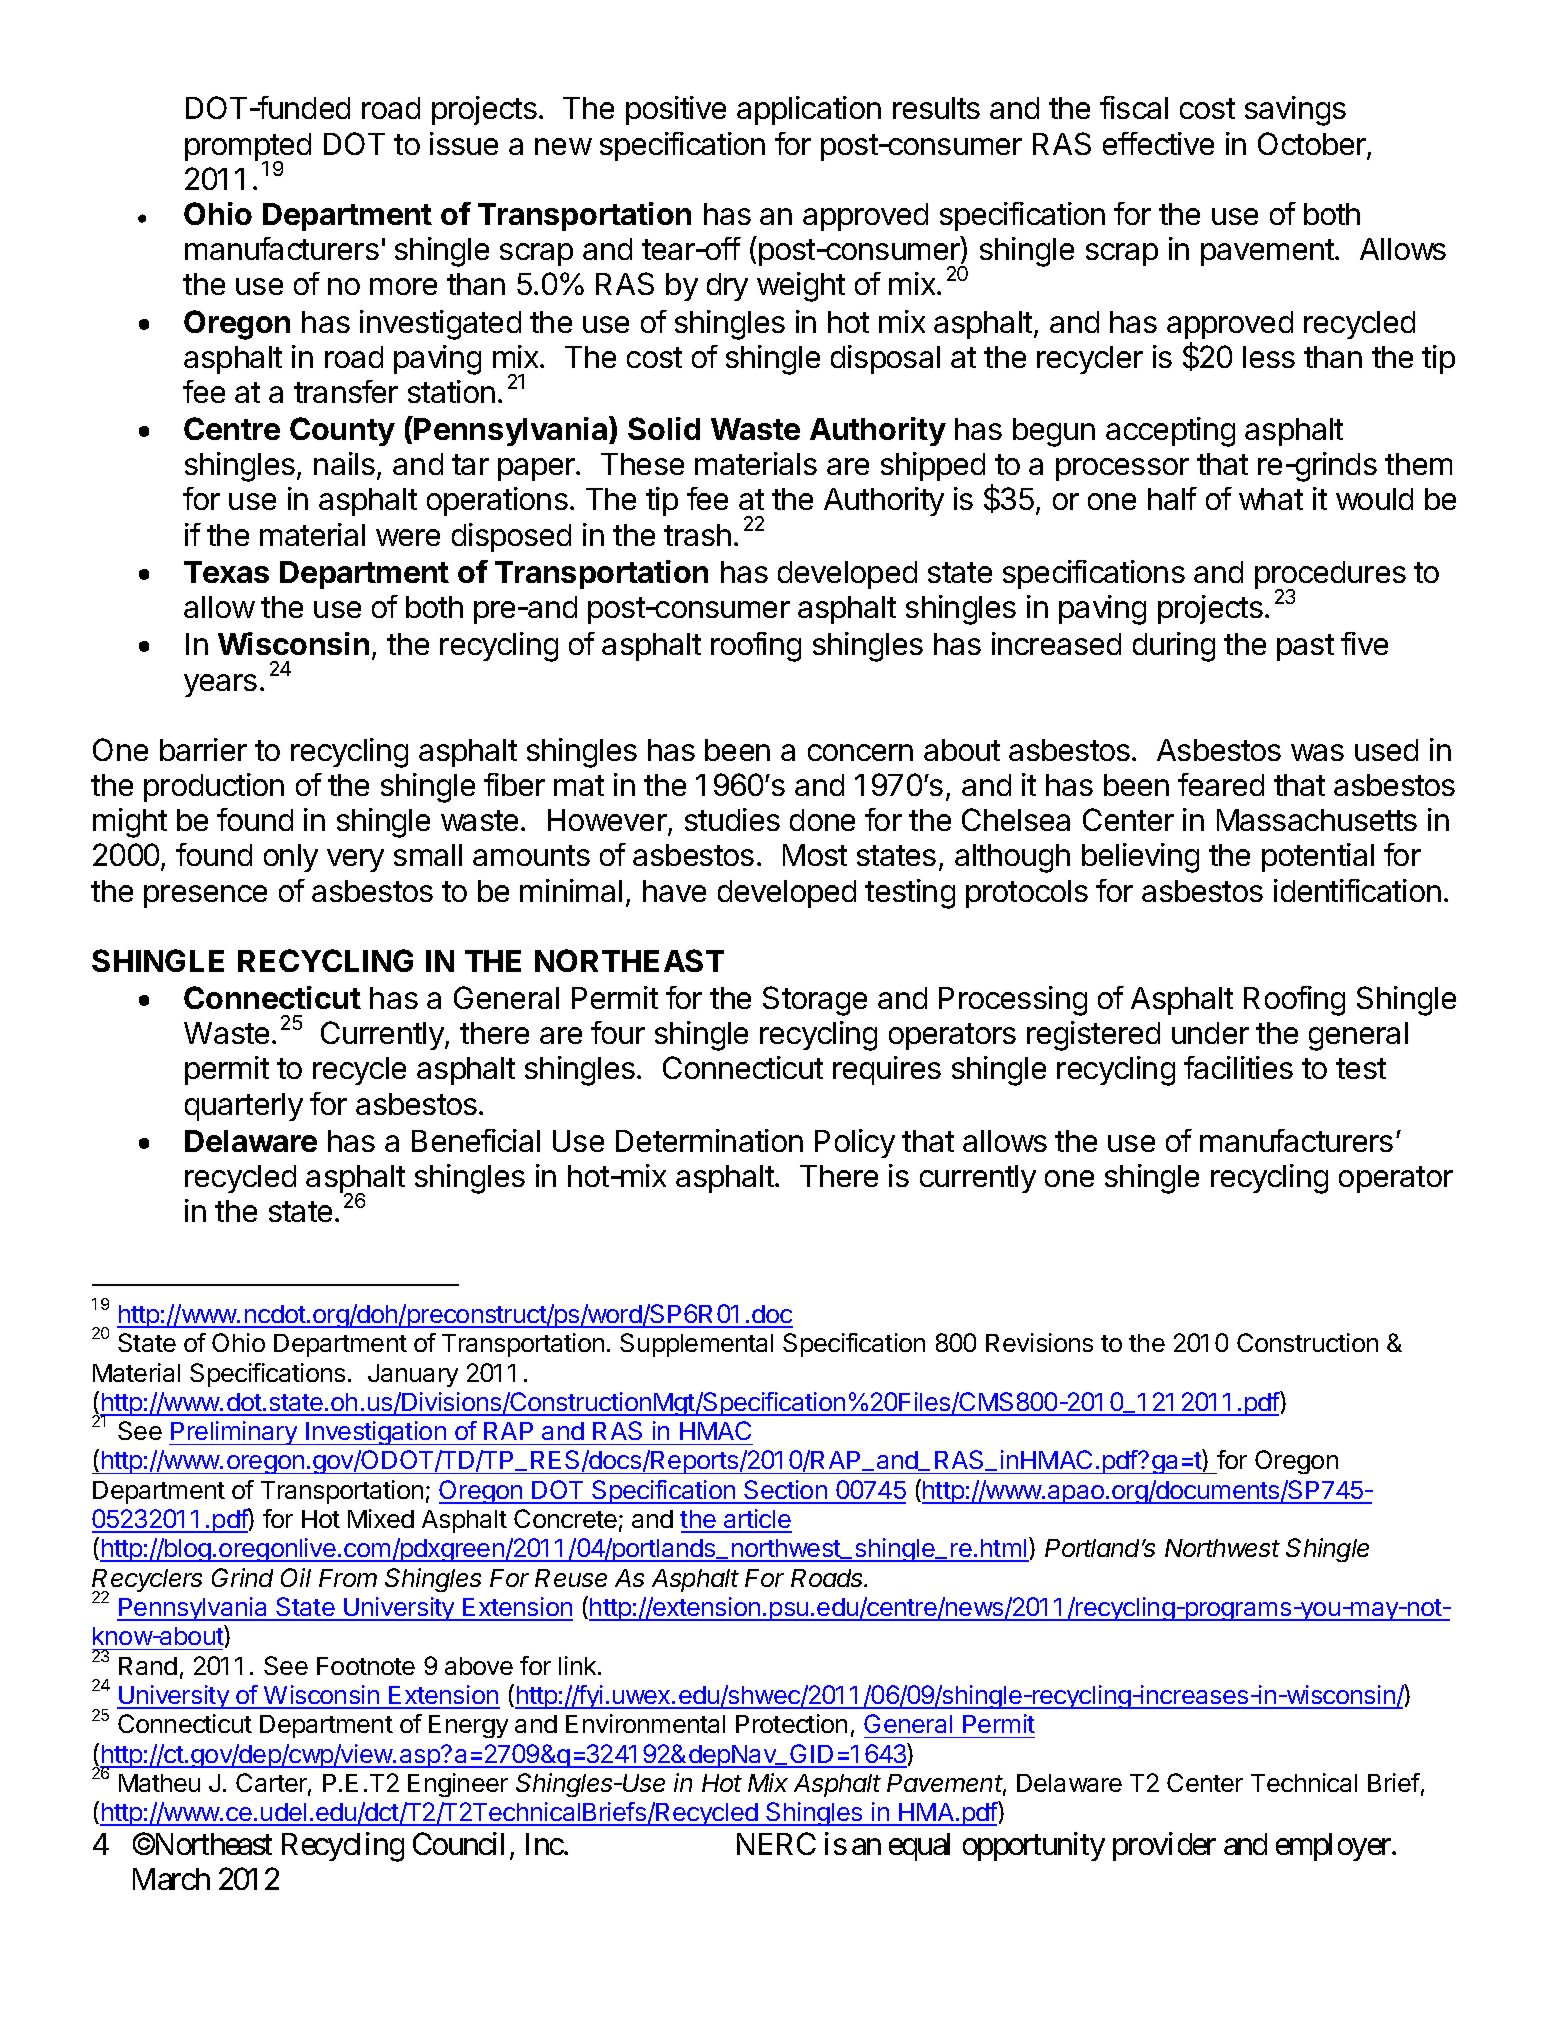 This screenshot has width=1560, height=2019. Describe the element at coordinates (205, 896) in the screenshot. I see `presence` at that location.
